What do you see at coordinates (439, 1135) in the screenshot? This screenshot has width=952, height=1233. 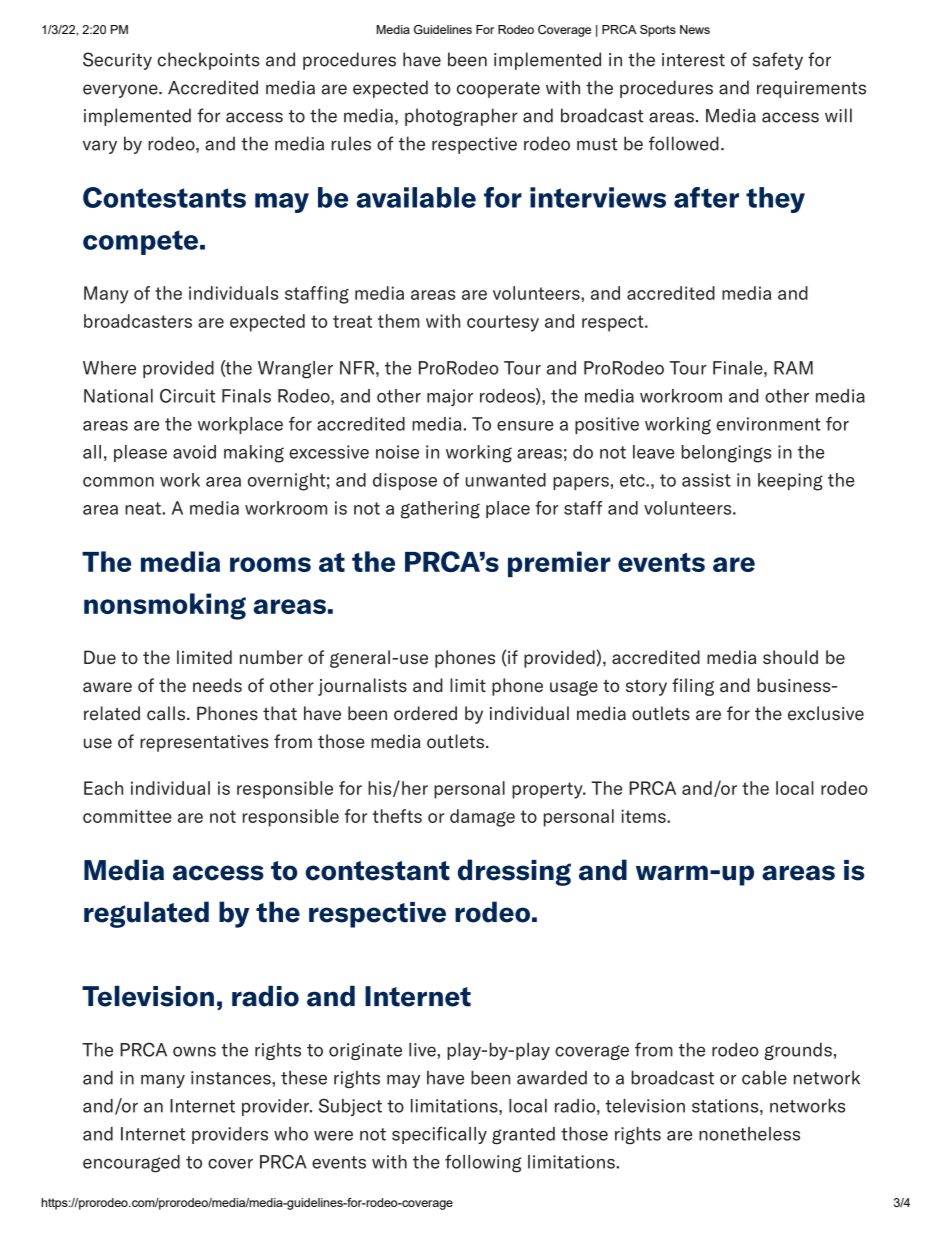 I see `specifically` at bounding box center [439, 1135].
